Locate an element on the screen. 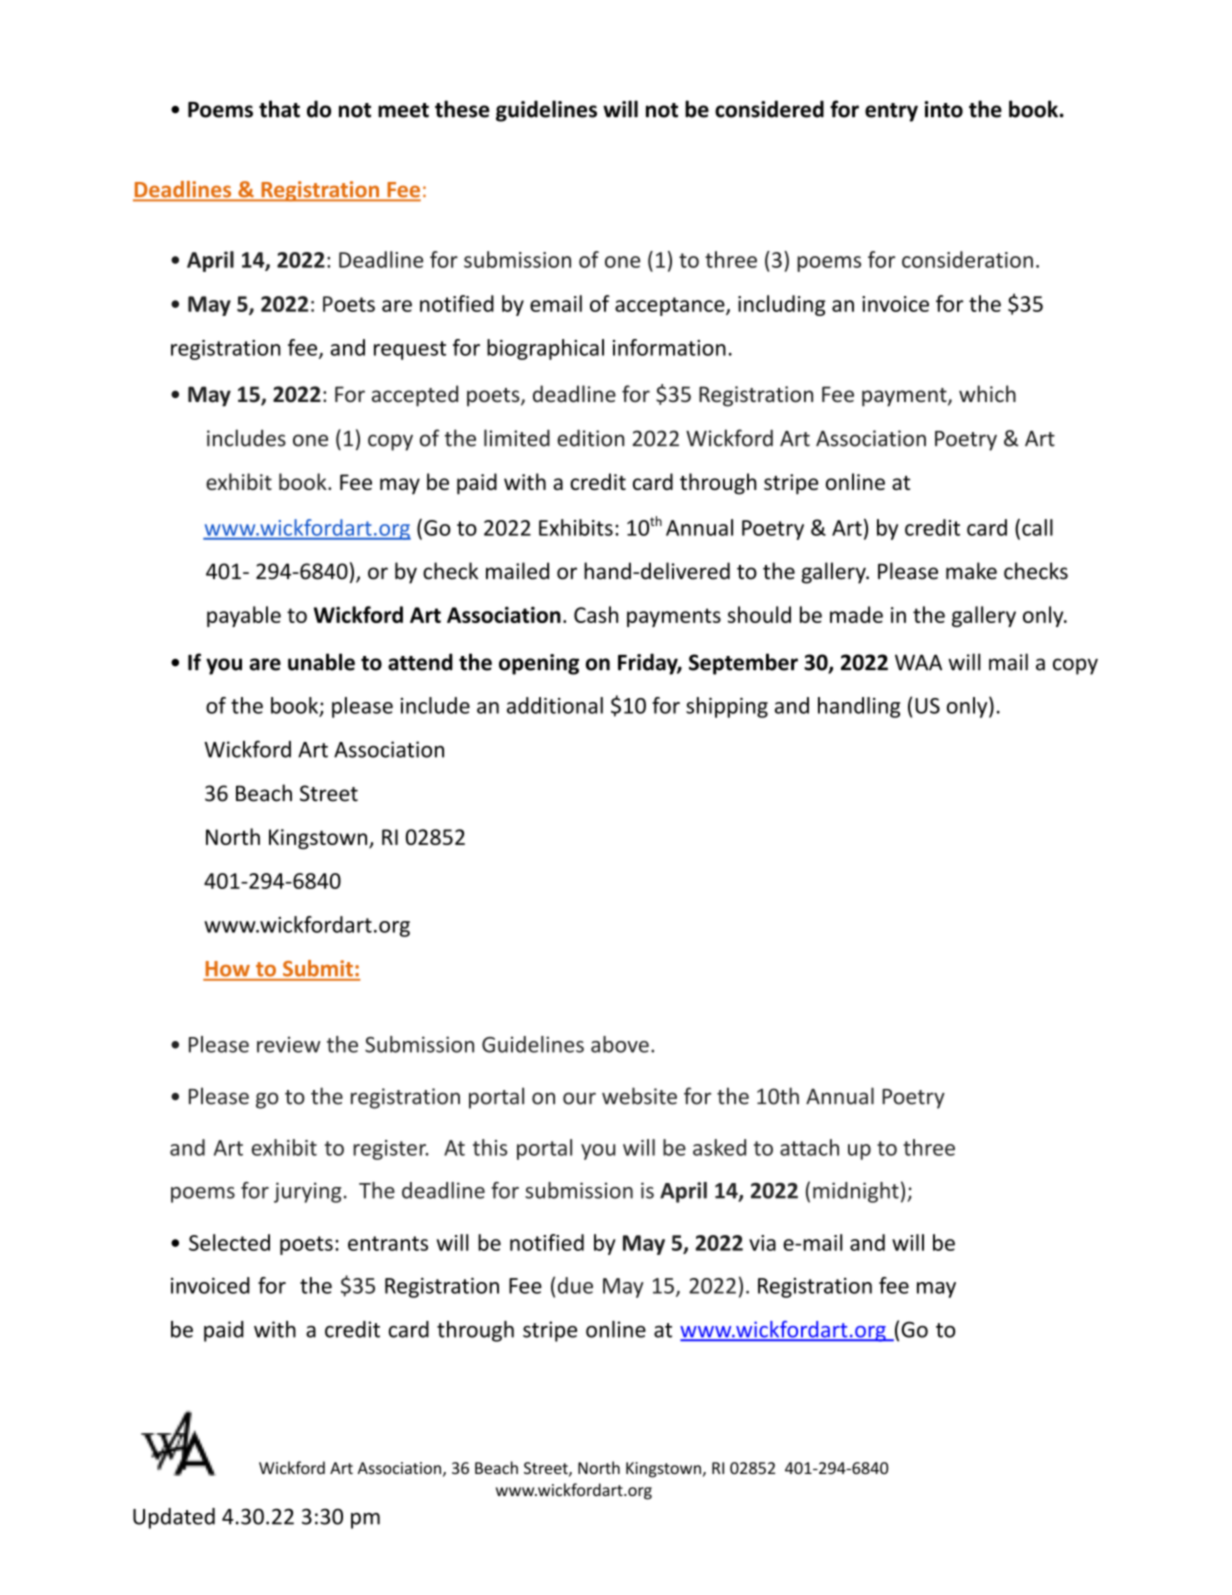 The image size is (1232, 1595). via is located at coordinates (762, 1243).
